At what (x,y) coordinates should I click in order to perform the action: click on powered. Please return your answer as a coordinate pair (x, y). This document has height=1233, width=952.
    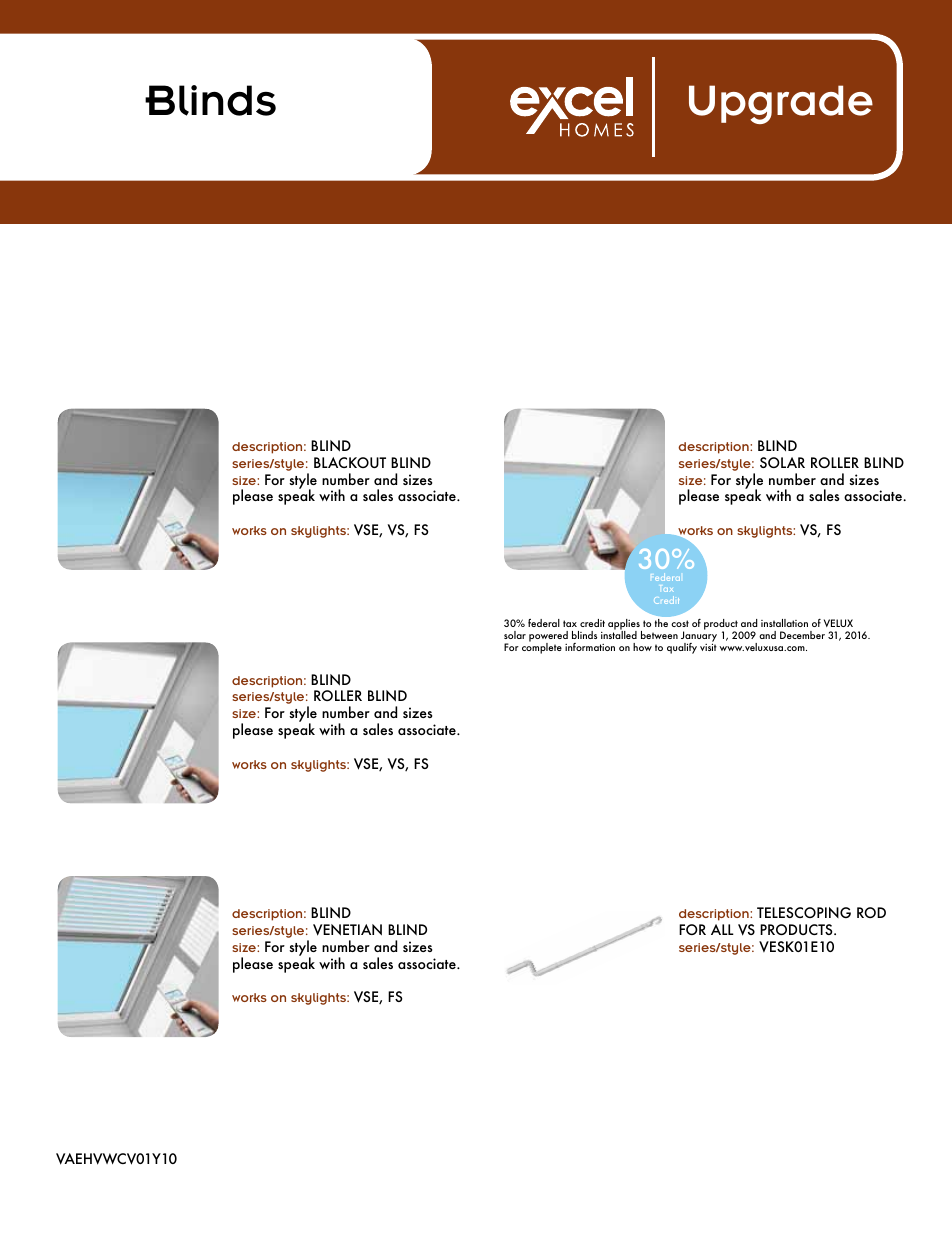
    Looking at the image, I should click on (548, 638).
